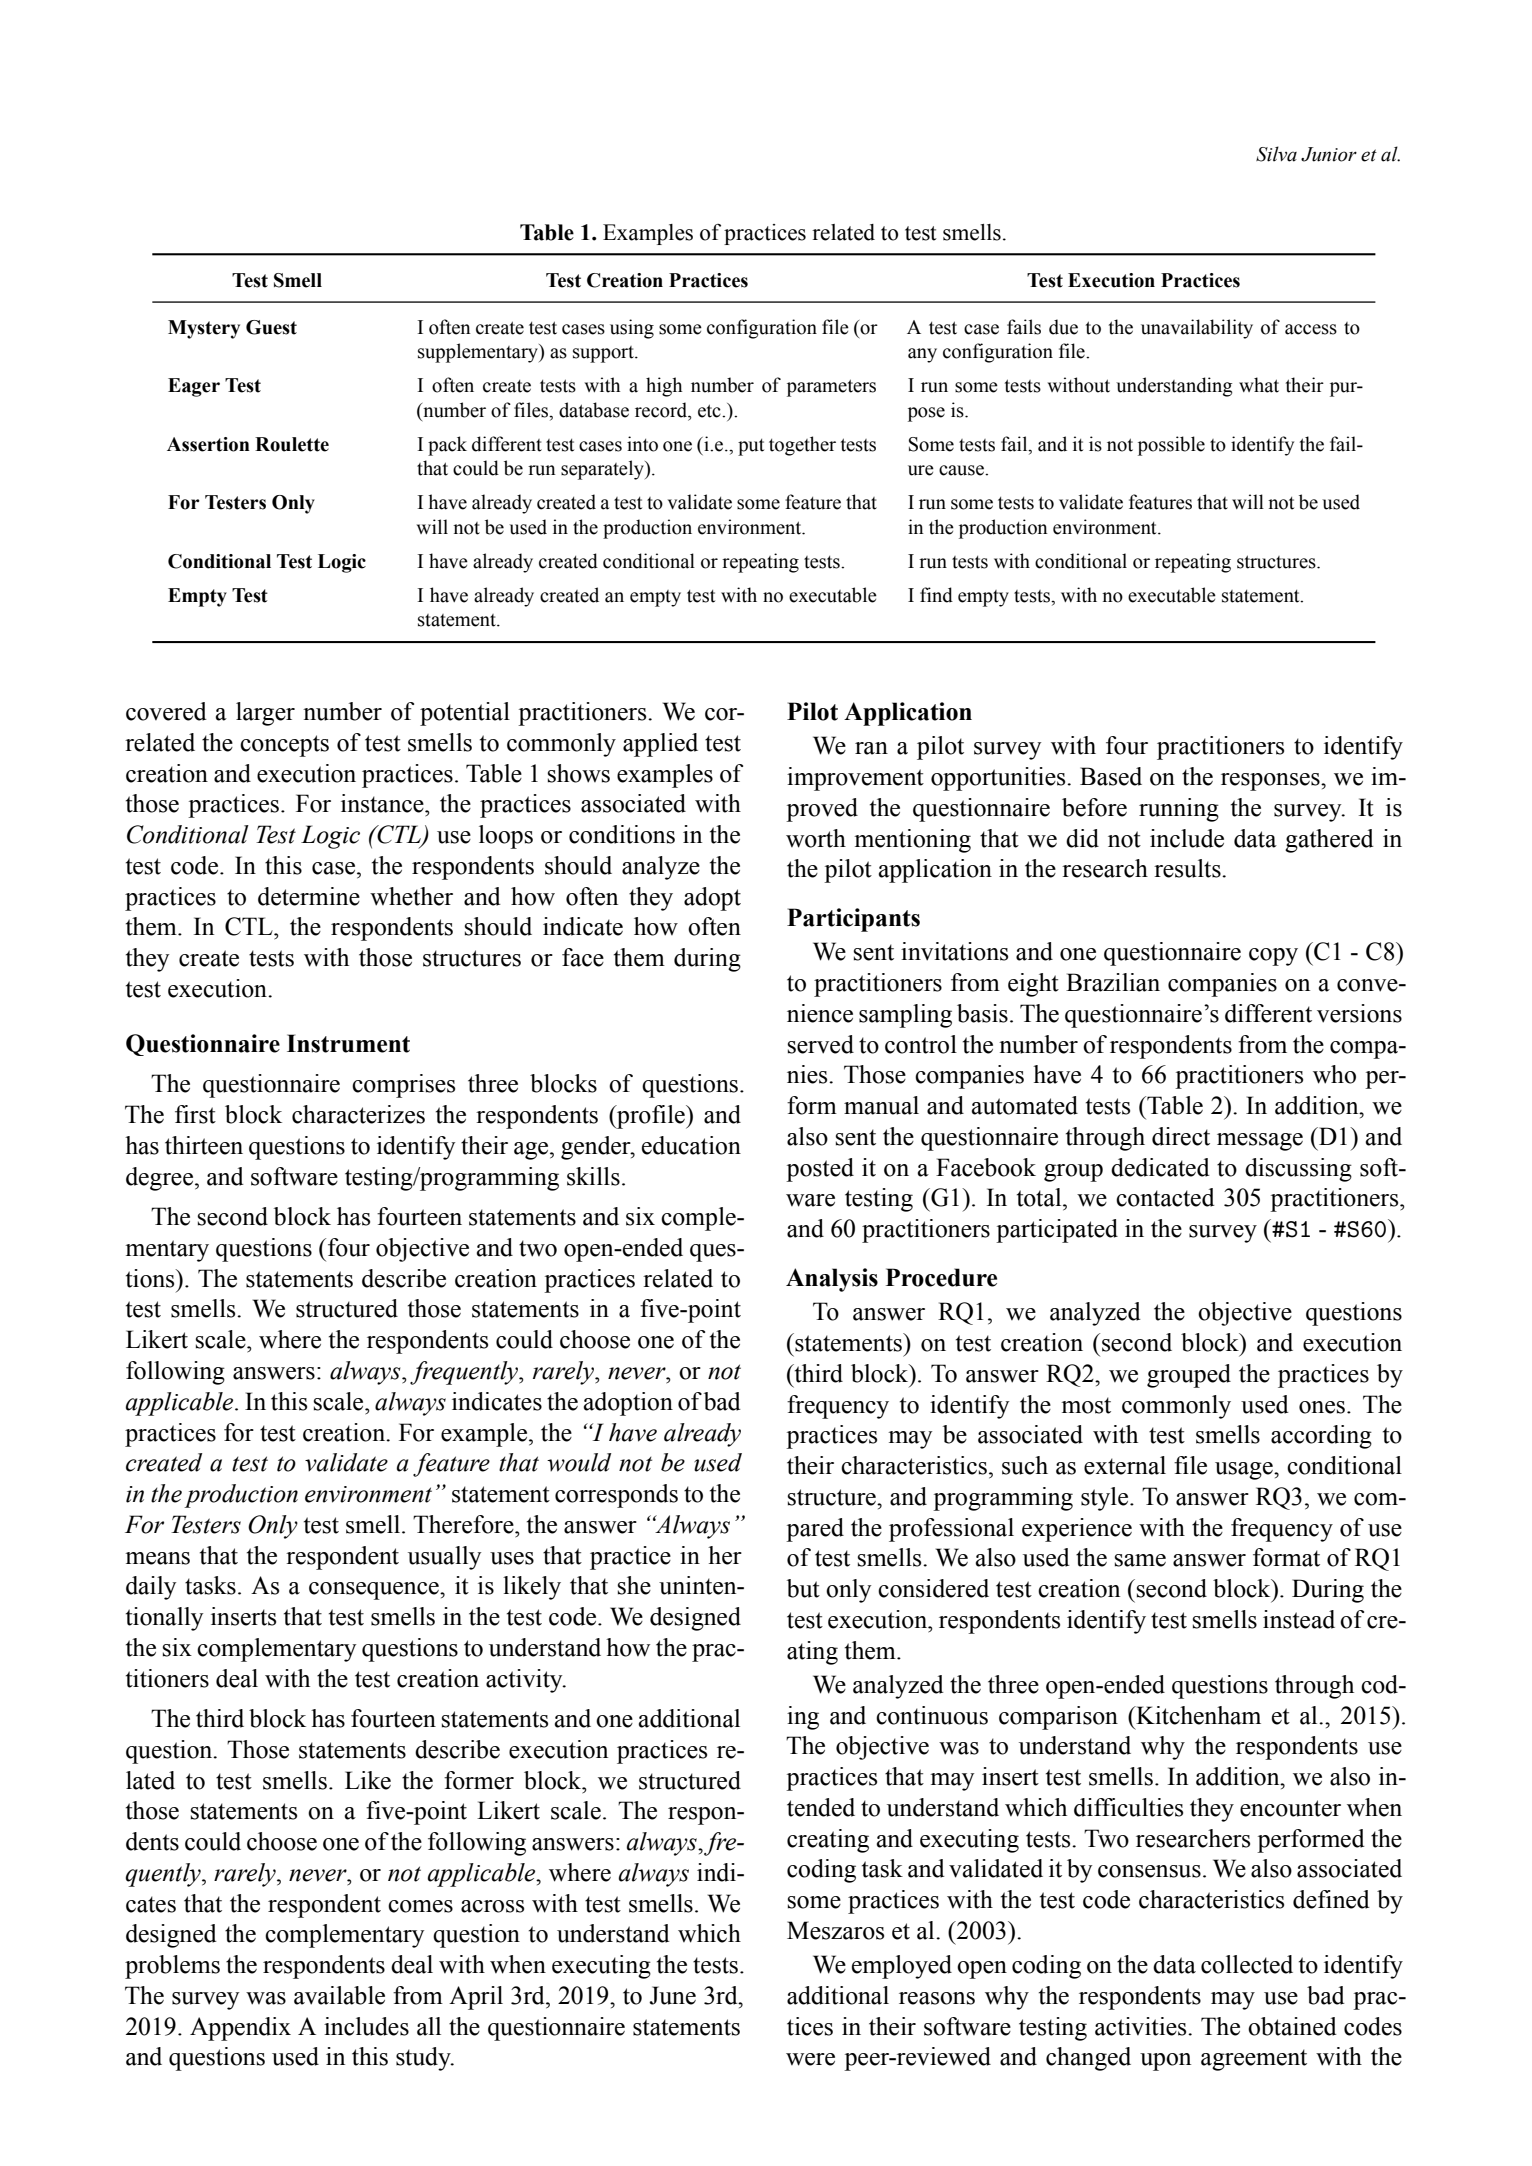 The width and height of the document is (1532, 2166). I want to click on using, so click(632, 329).
